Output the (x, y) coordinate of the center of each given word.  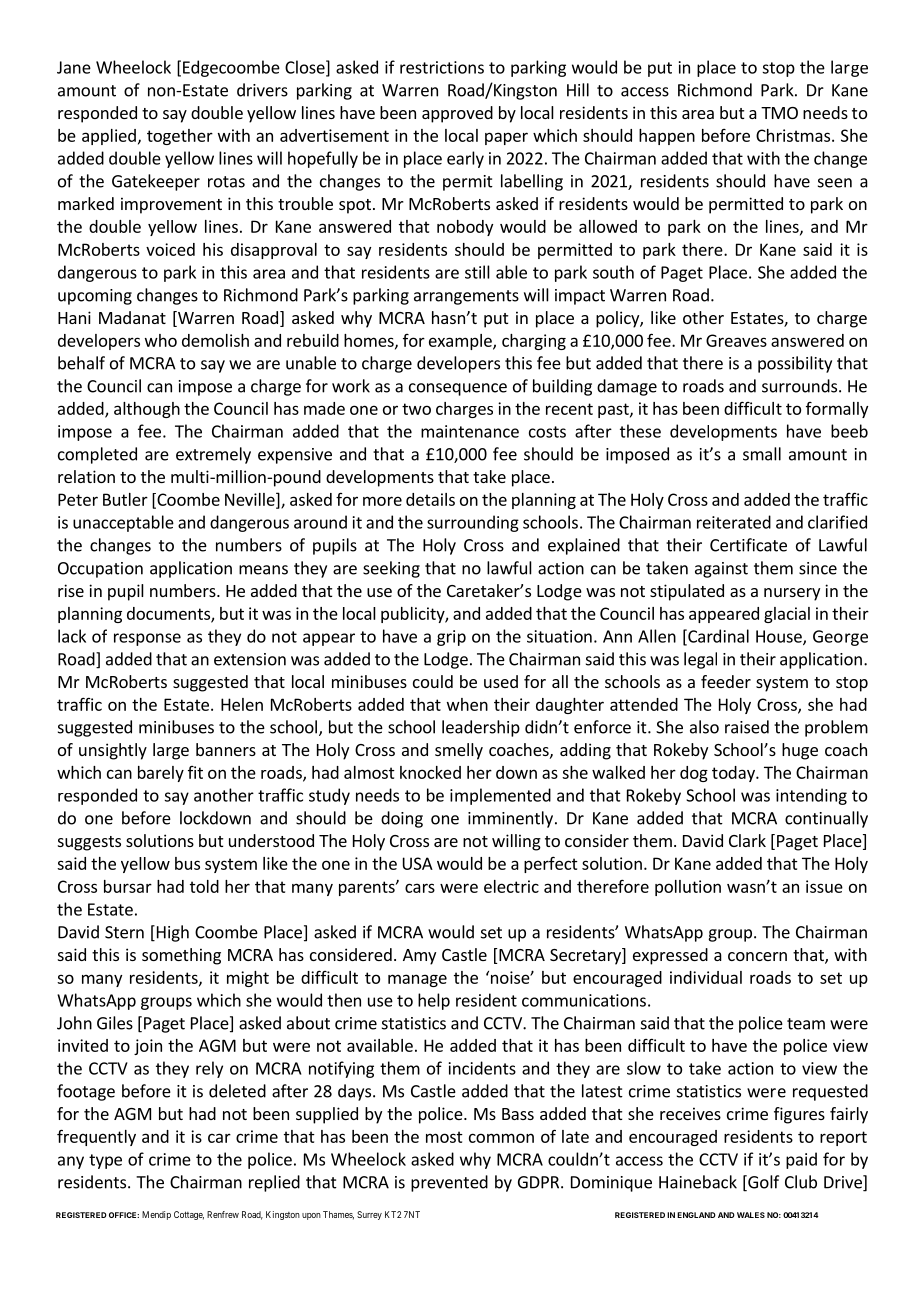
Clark (747, 840)
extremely (213, 455)
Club (801, 1182)
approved (457, 114)
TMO (779, 113)
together (180, 137)
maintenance (470, 431)
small (762, 454)
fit (195, 772)
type (105, 1161)
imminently (510, 819)
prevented (449, 1183)
